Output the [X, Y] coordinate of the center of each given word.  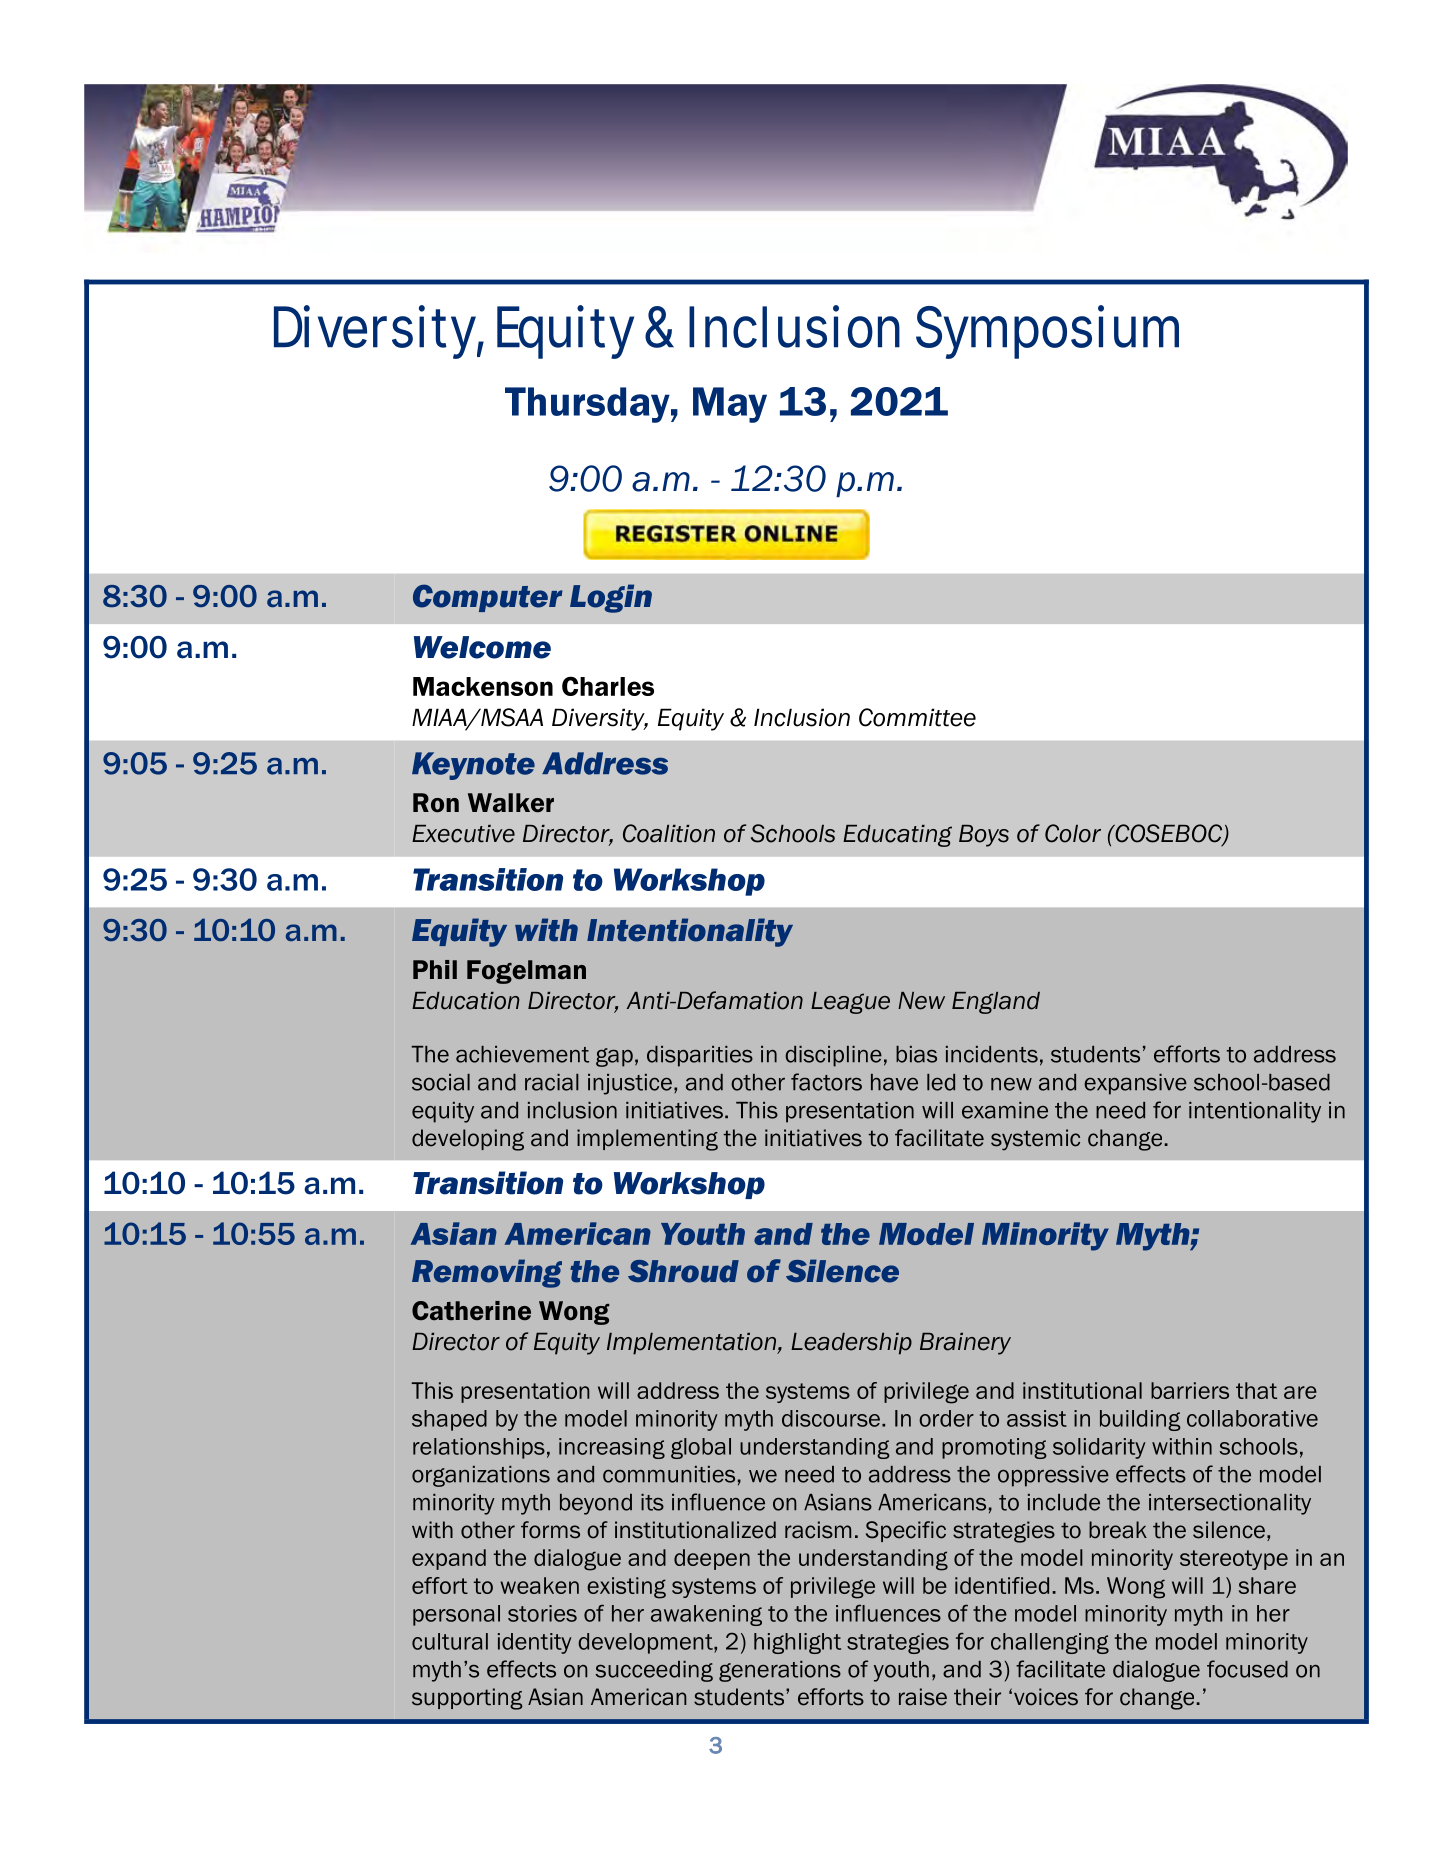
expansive [1135, 1084]
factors [826, 1082]
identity [535, 1643]
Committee [917, 717]
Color [1073, 833]
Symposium [1047, 332]
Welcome [482, 647]
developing [468, 1140]
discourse [831, 1418]
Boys [984, 836]
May [730, 405]
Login [611, 598]
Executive [463, 834]
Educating [897, 836]
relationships [479, 1448]
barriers [1190, 1390]
